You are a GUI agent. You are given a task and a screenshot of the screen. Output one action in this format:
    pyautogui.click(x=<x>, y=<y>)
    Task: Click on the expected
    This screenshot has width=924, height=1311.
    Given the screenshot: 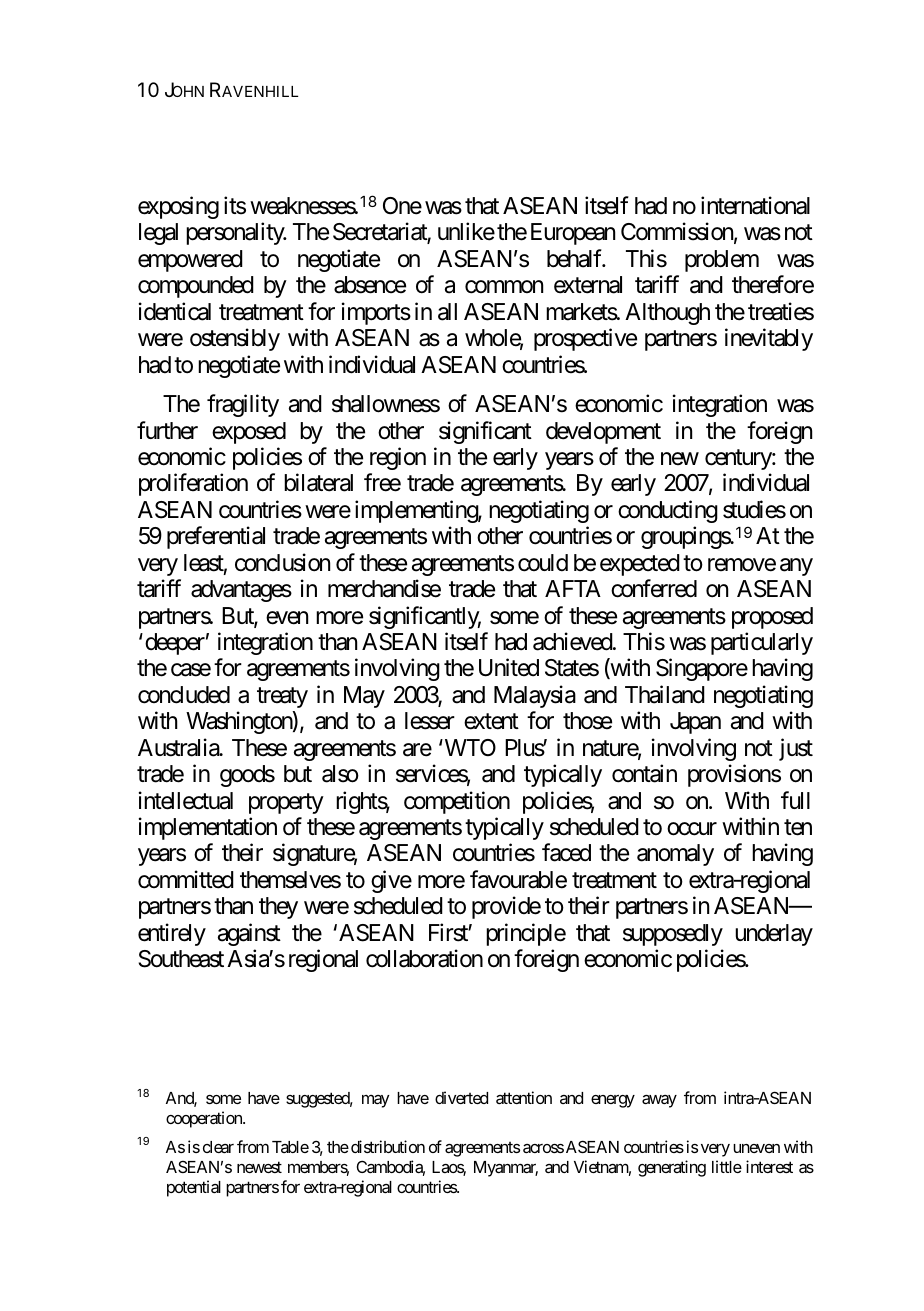 What is the action you would take?
    pyautogui.click(x=640, y=565)
